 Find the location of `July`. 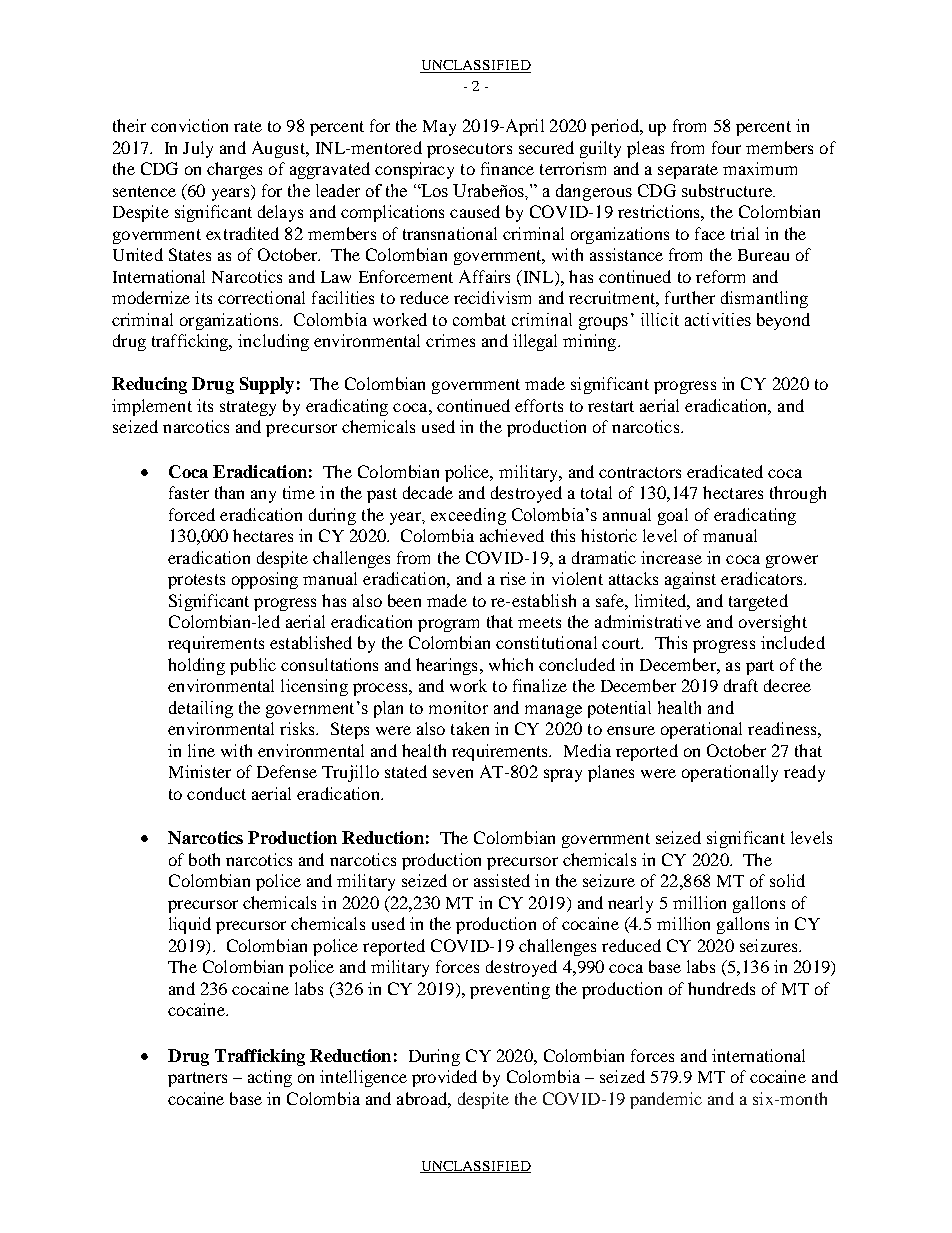

July is located at coordinates (198, 149).
